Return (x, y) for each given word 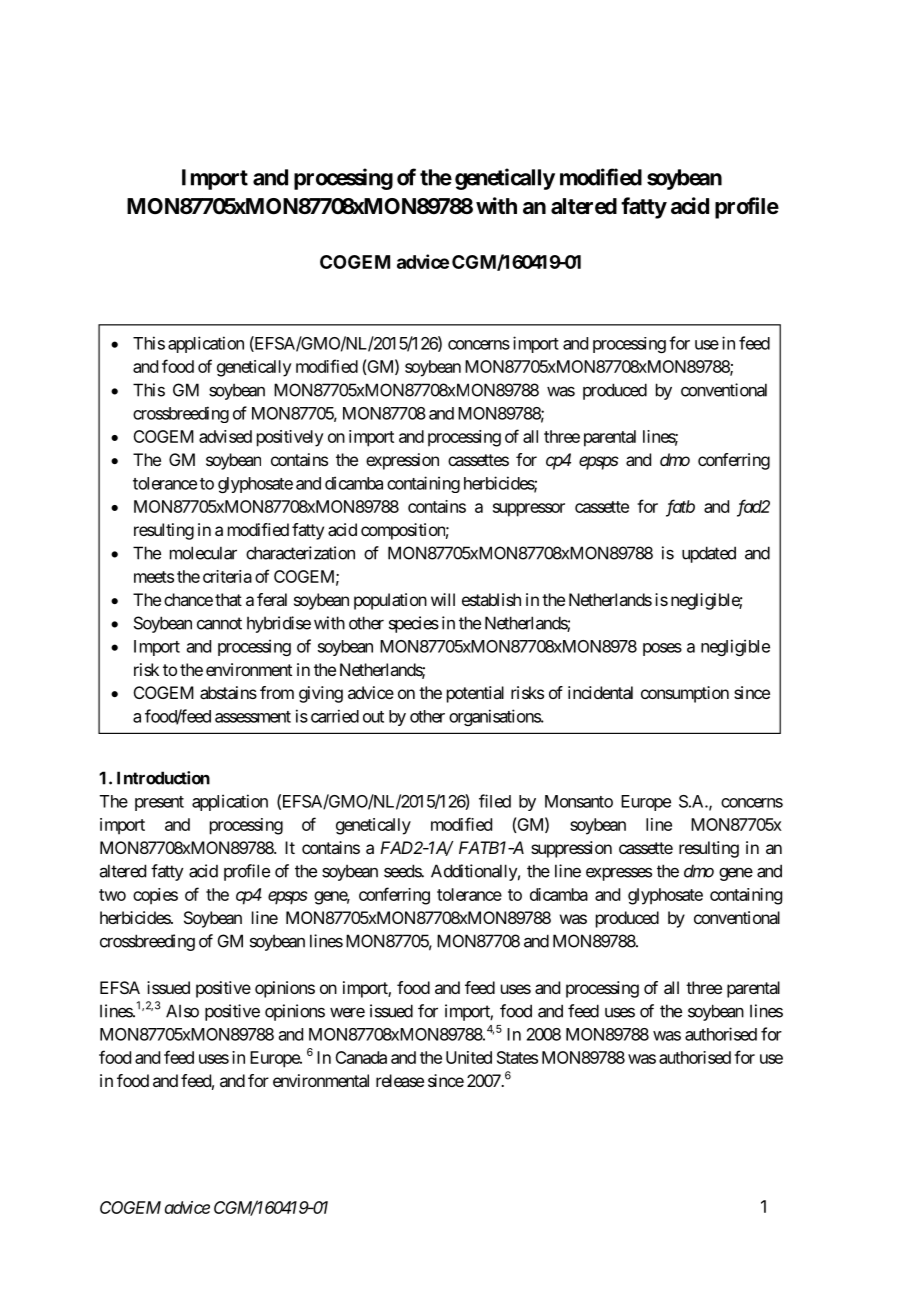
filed (495, 801)
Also (182, 1011)
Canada (361, 1057)
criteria (227, 576)
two (112, 895)
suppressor (529, 510)
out (373, 717)
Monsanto (579, 801)
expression (402, 461)
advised (225, 436)
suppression (571, 849)
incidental (600, 692)
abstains (228, 692)
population (390, 601)
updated (709, 554)
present (159, 803)
